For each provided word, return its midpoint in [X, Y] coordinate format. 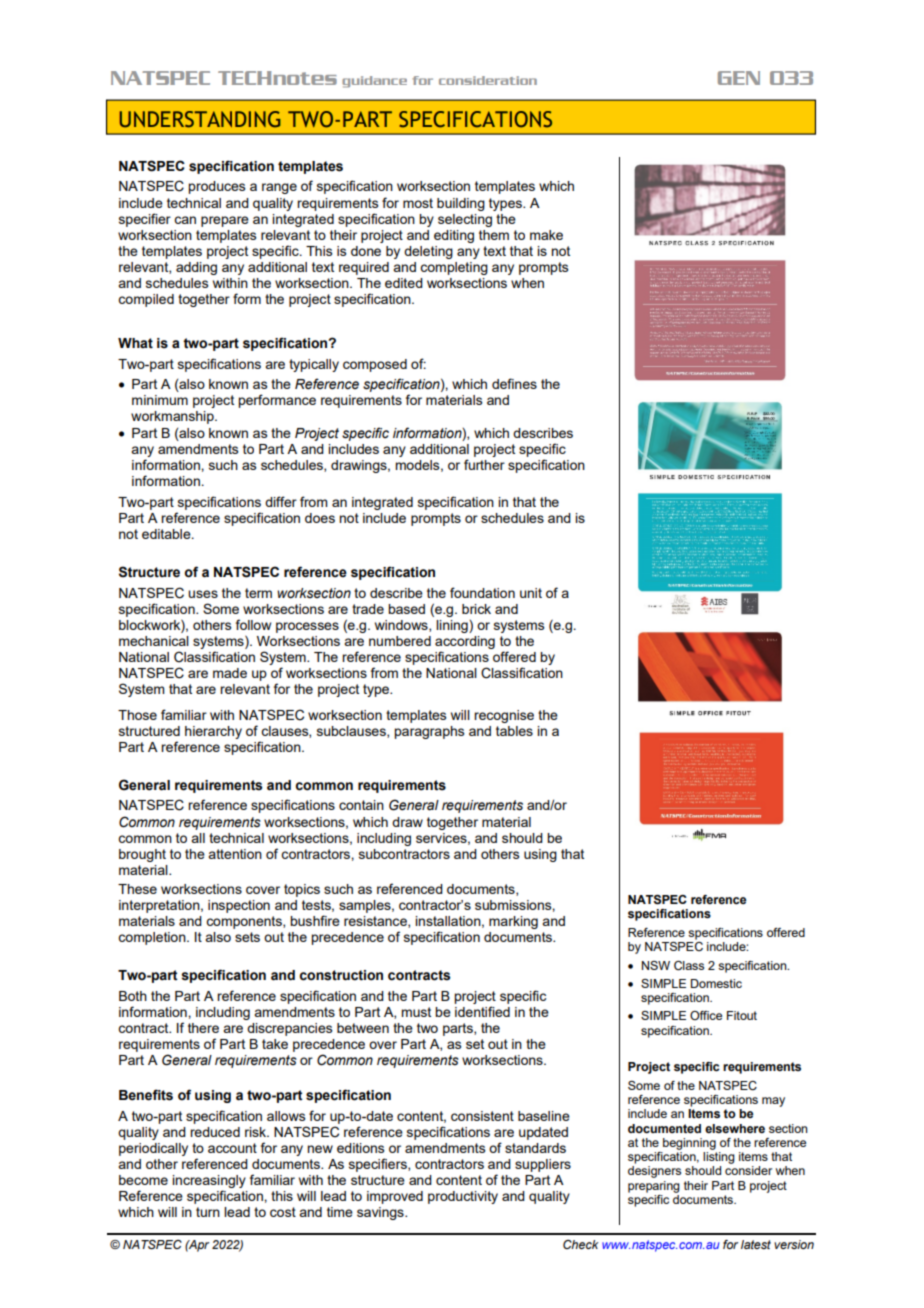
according [465, 642]
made [230, 673]
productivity [463, 1197]
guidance [374, 82]
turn [208, 1212]
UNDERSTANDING [200, 119]
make [546, 235]
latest [756, 1244]
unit [531, 593]
